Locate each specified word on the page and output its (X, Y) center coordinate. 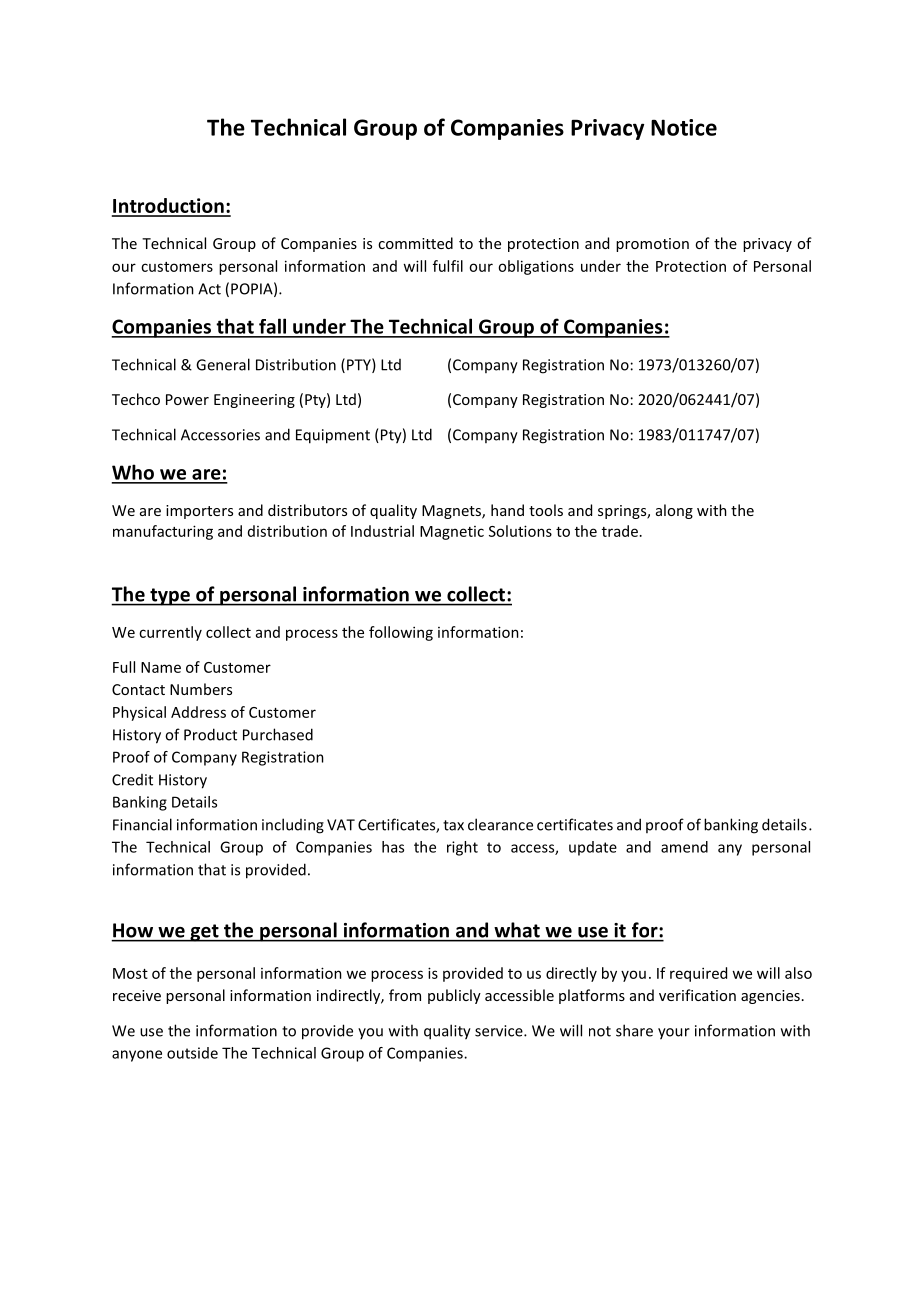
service (500, 1031)
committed (415, 243)
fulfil (448, 266)
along (674, 511)
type (170, 597)
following (401, 633)
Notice (684, 127)
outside (192, 1053)
